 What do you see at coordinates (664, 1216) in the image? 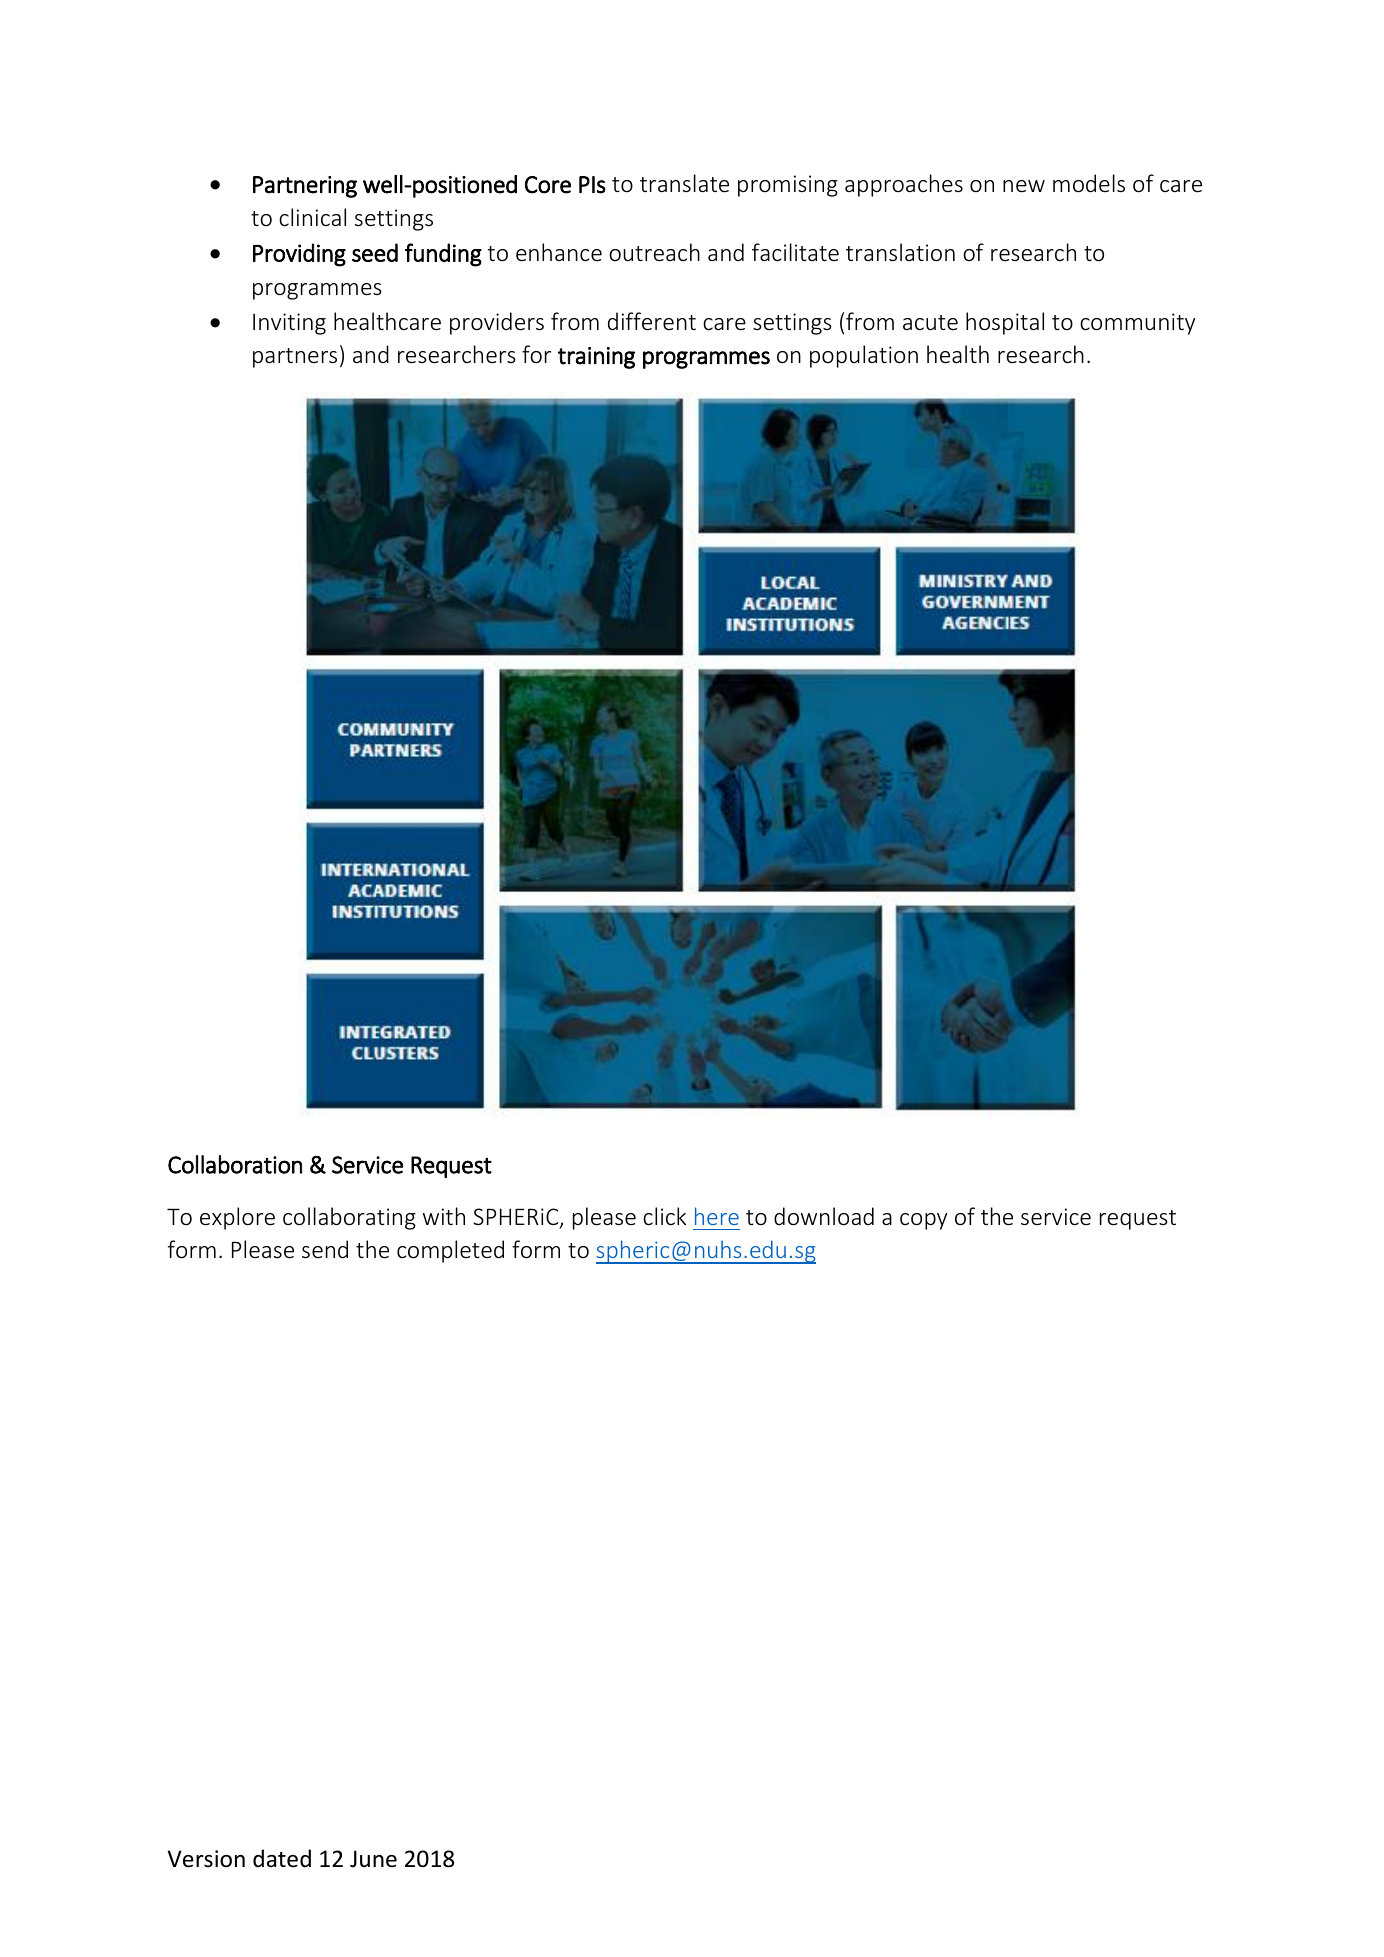
I see `click` at bounding box center [664, 1216].
